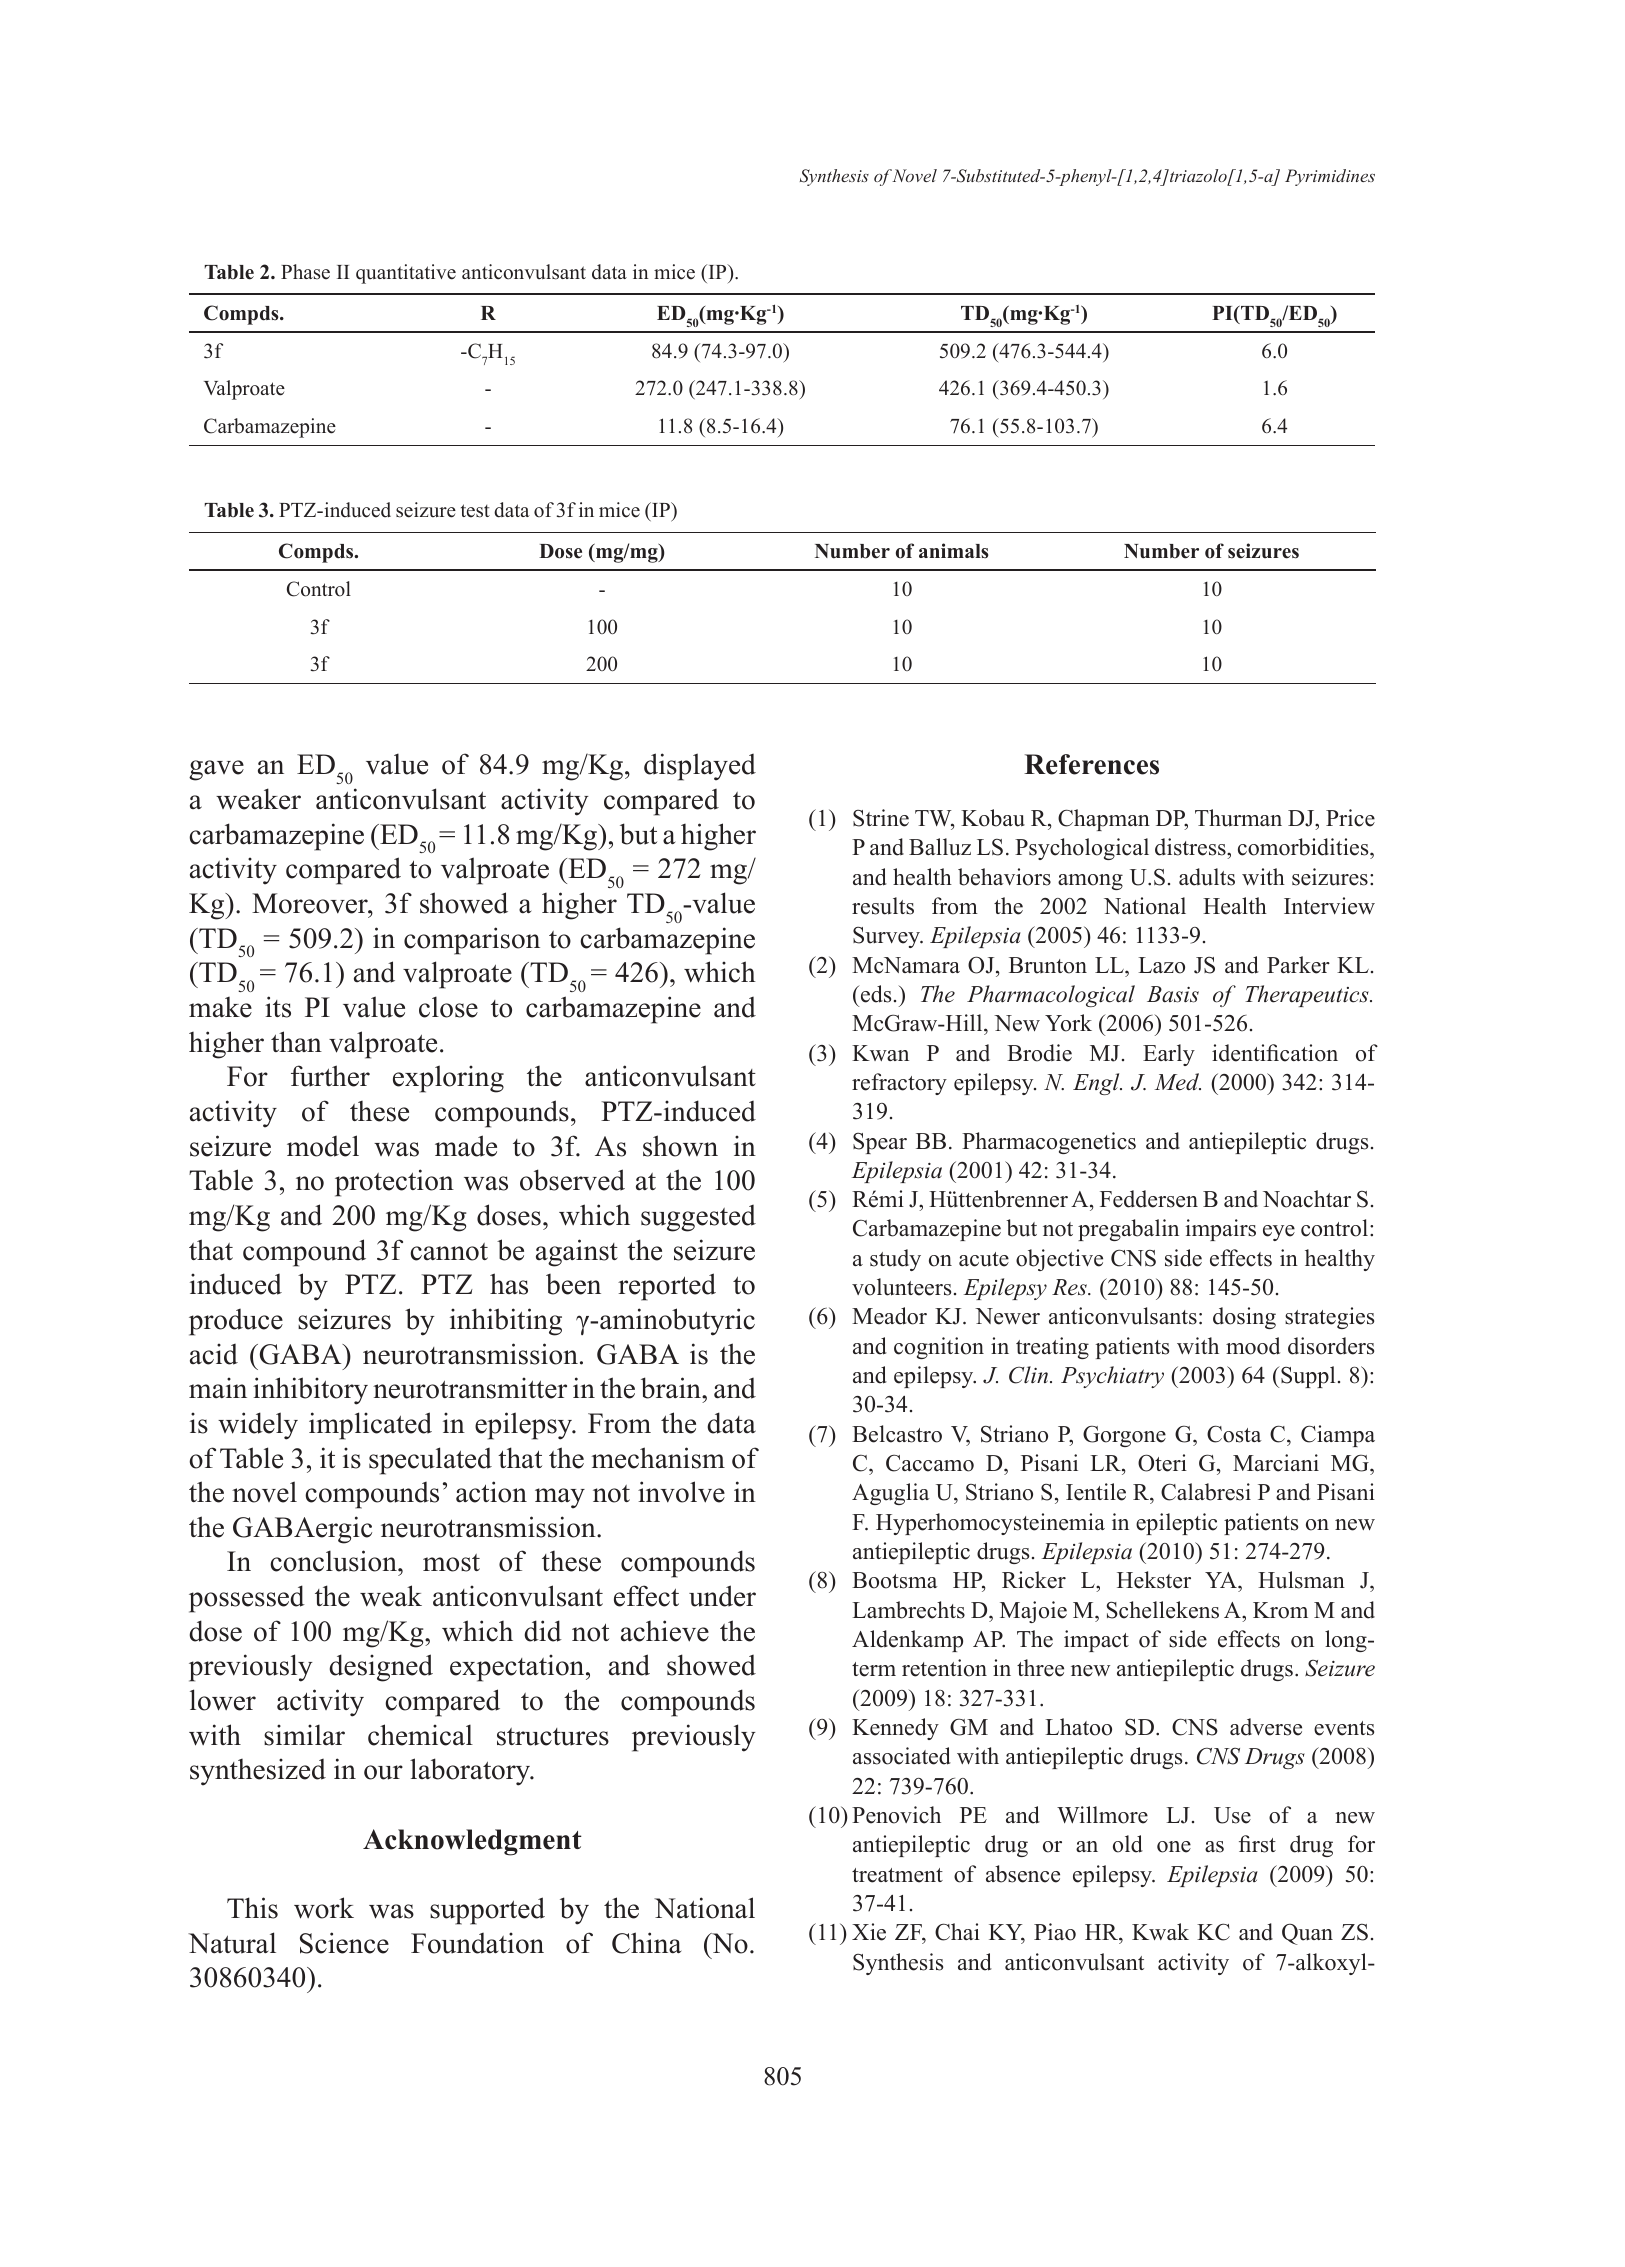 This page has width=1625, height=2267. Describe the element at coordinates (1206, 1492) in the page. I see `Calabresi` at that location.
